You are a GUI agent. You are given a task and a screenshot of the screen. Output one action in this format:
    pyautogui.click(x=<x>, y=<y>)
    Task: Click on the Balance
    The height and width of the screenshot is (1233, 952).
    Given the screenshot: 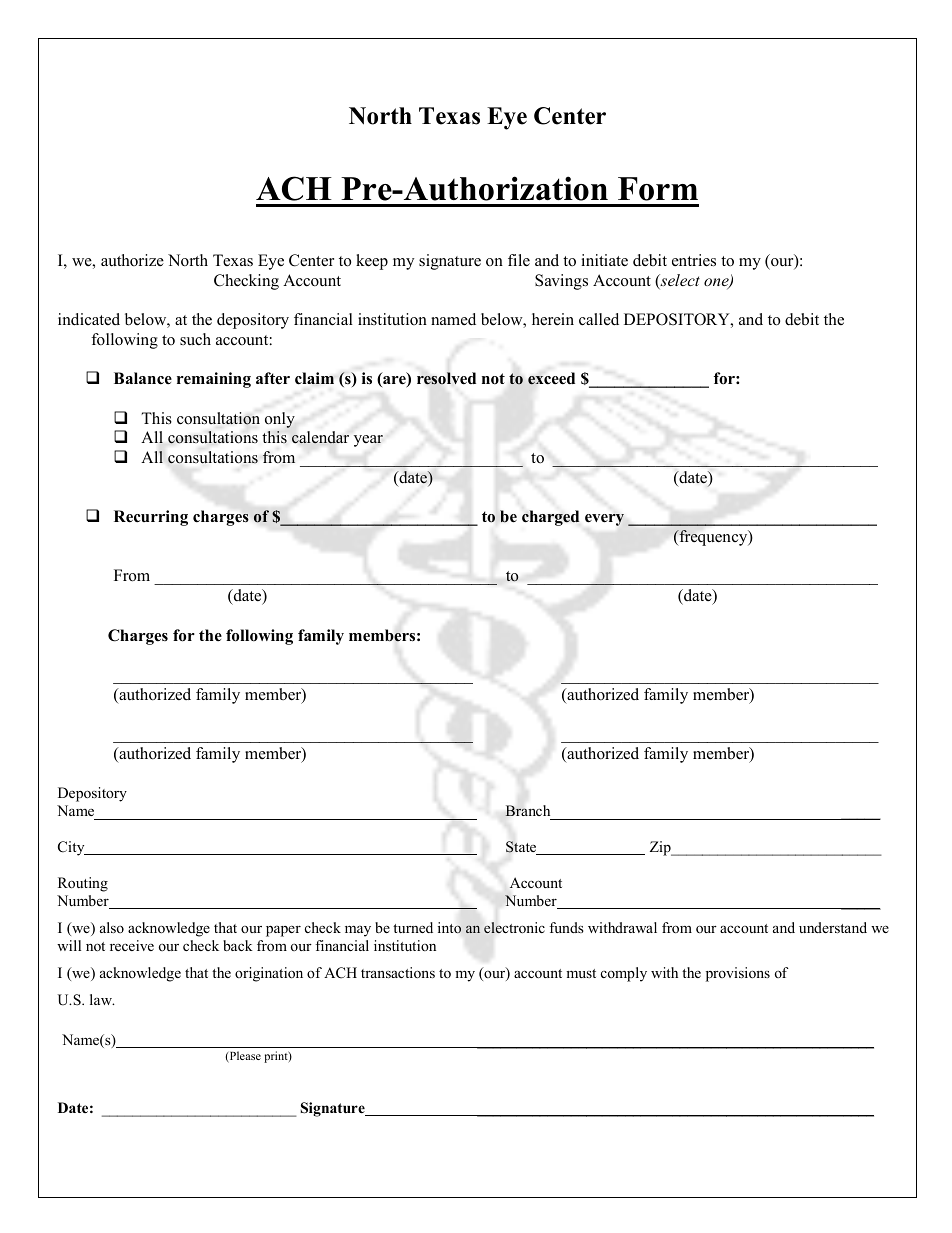 What is the action you would take?
    pyautogui.click(x=143, y=378)
